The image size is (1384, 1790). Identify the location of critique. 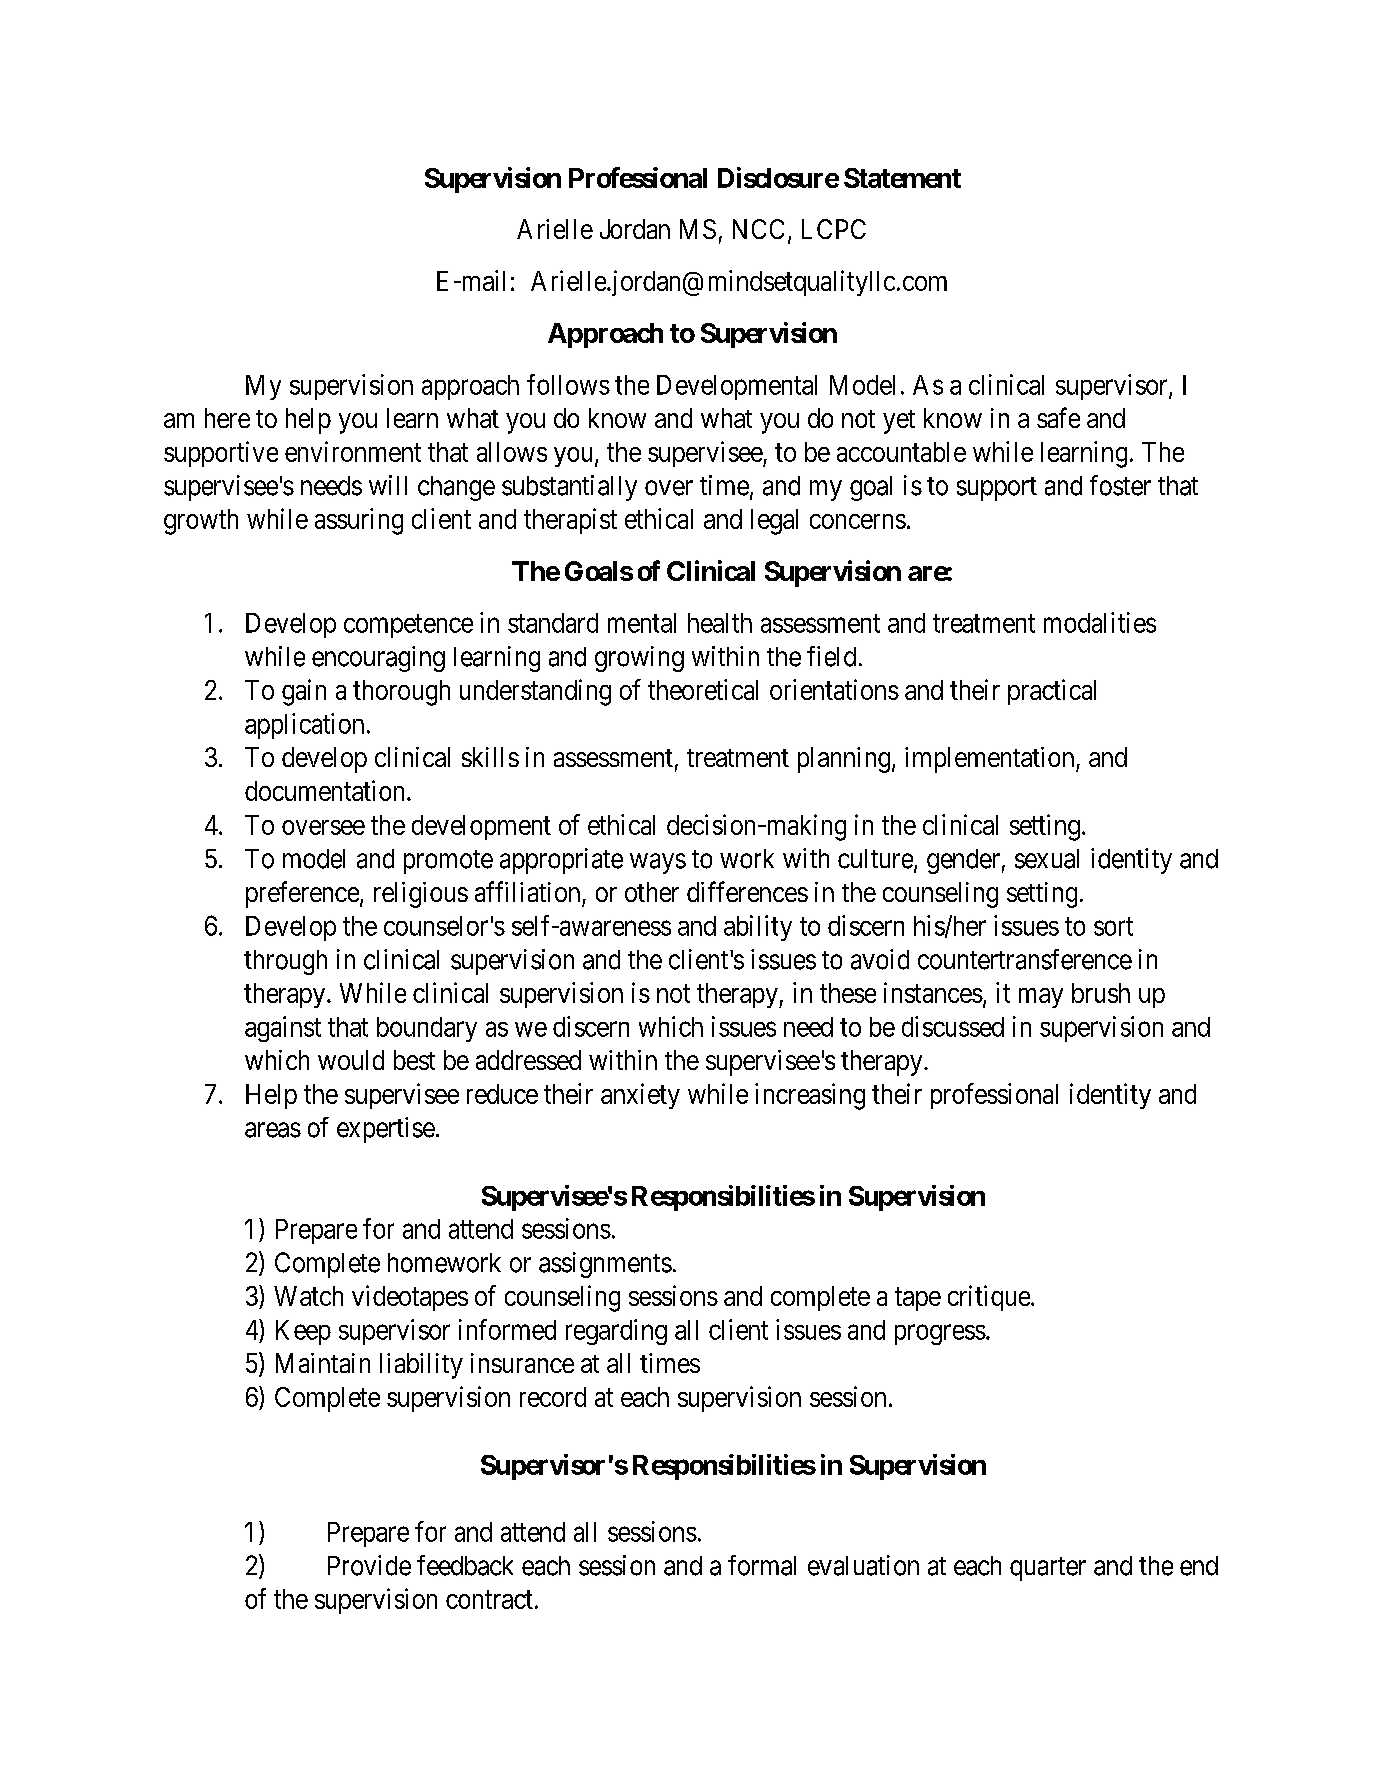
(989, 1298).
